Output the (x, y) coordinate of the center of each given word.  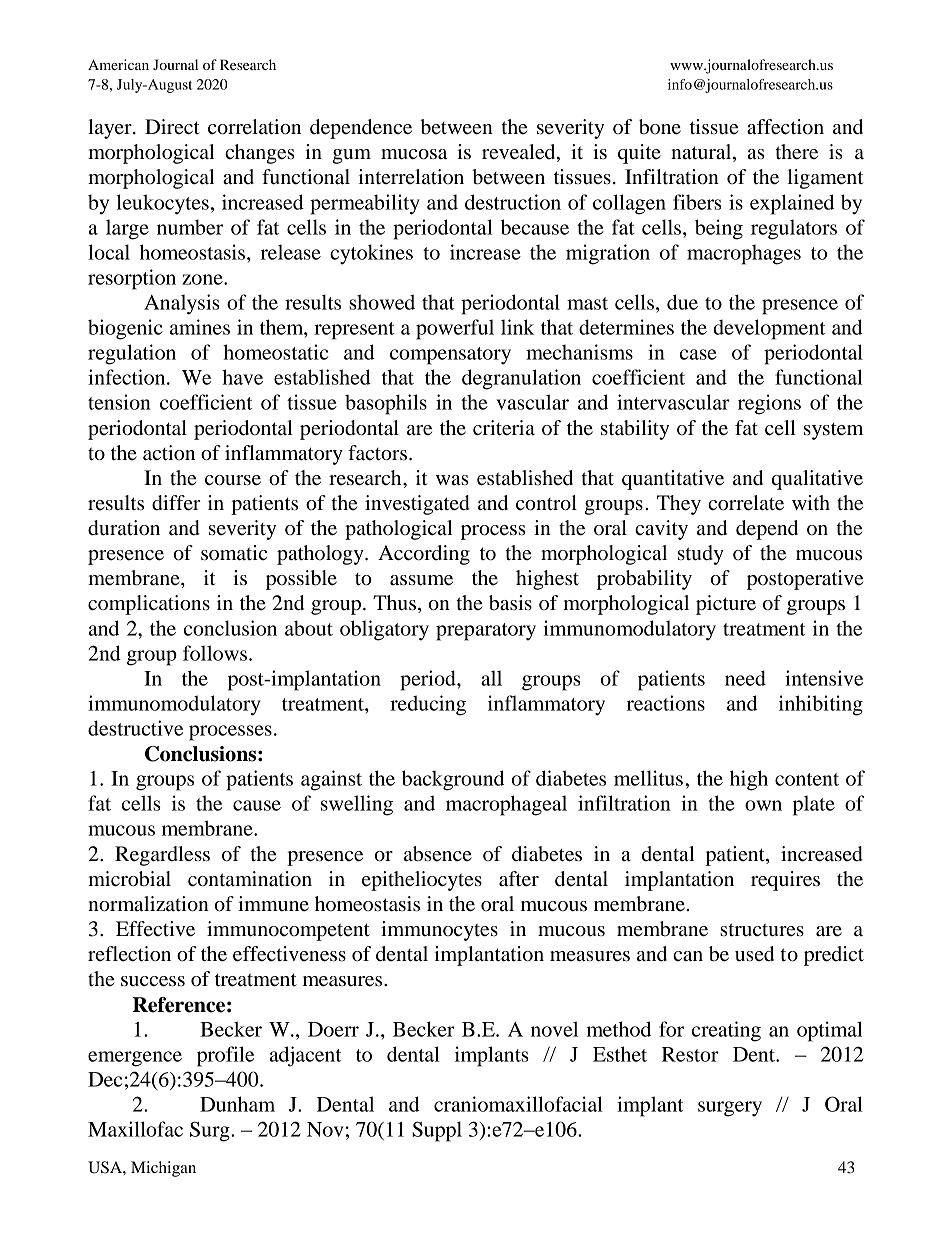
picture (726, 605)
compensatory (450, 356)
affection (785, 127)
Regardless (162, 856)
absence (438, 854)
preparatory (486, 632)
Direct (172, 127)
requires (785, 881)
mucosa (414, 154)
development (769, 329)
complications (149, 605)
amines (200, 327)
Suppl (437, 1131)
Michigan (163, 1169)
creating (726, 1031)
